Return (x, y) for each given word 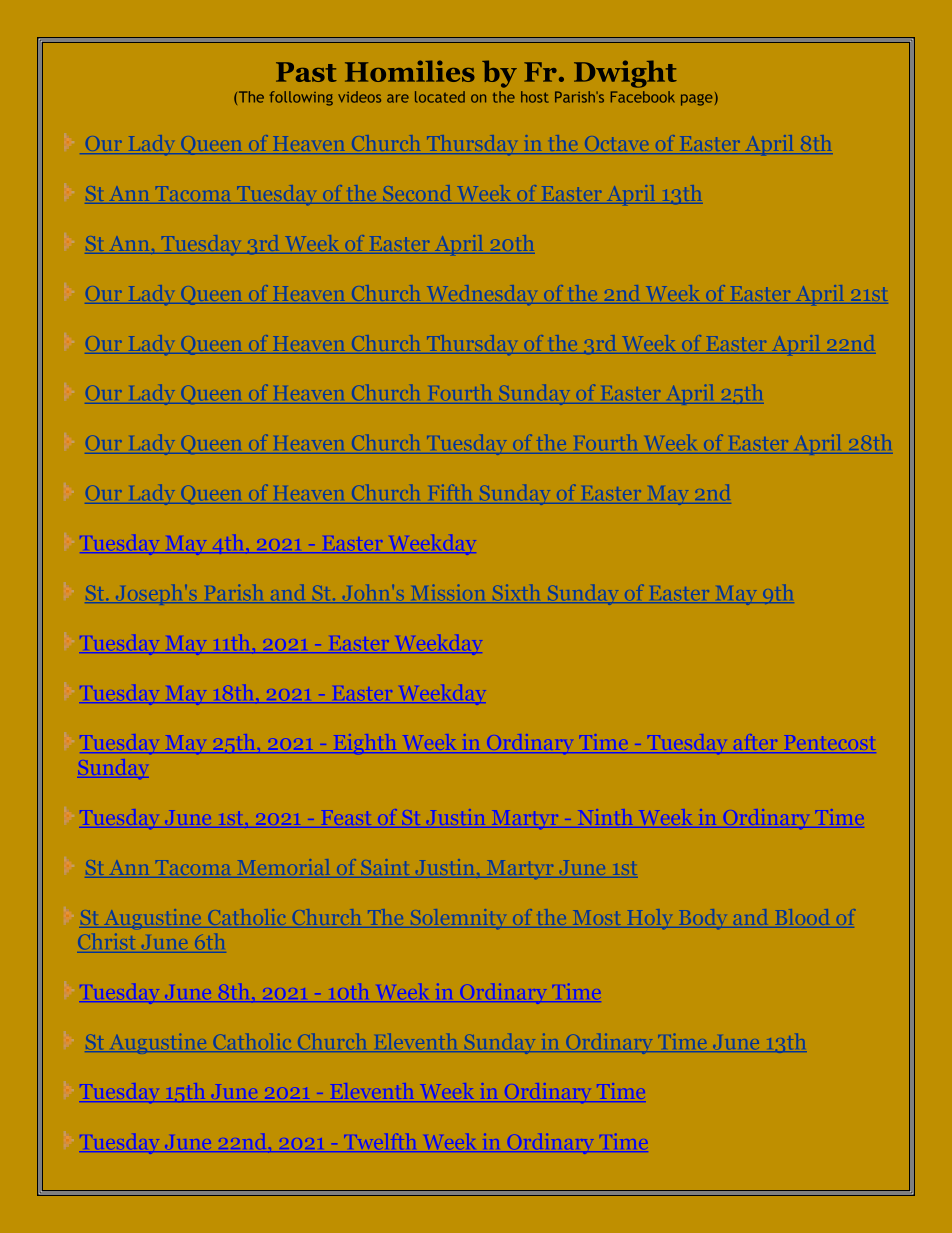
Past (306, 72)
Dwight (625, 74)
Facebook (643, 97)
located (440, 97)
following (301, 98)
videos (359, 97)
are (398, 98)
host (535, 97)
